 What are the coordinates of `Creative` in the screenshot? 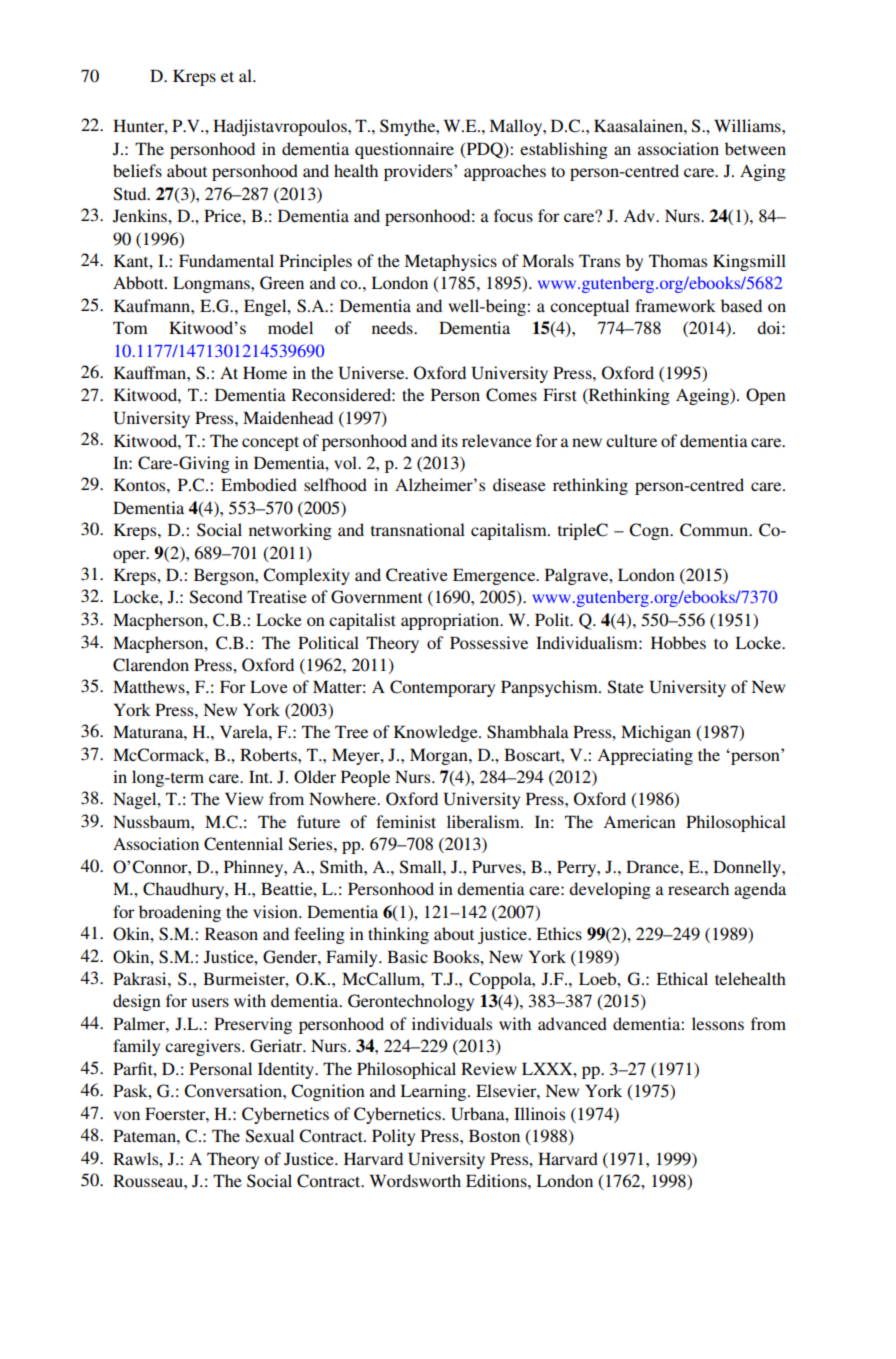 It's located at (417, 575).
